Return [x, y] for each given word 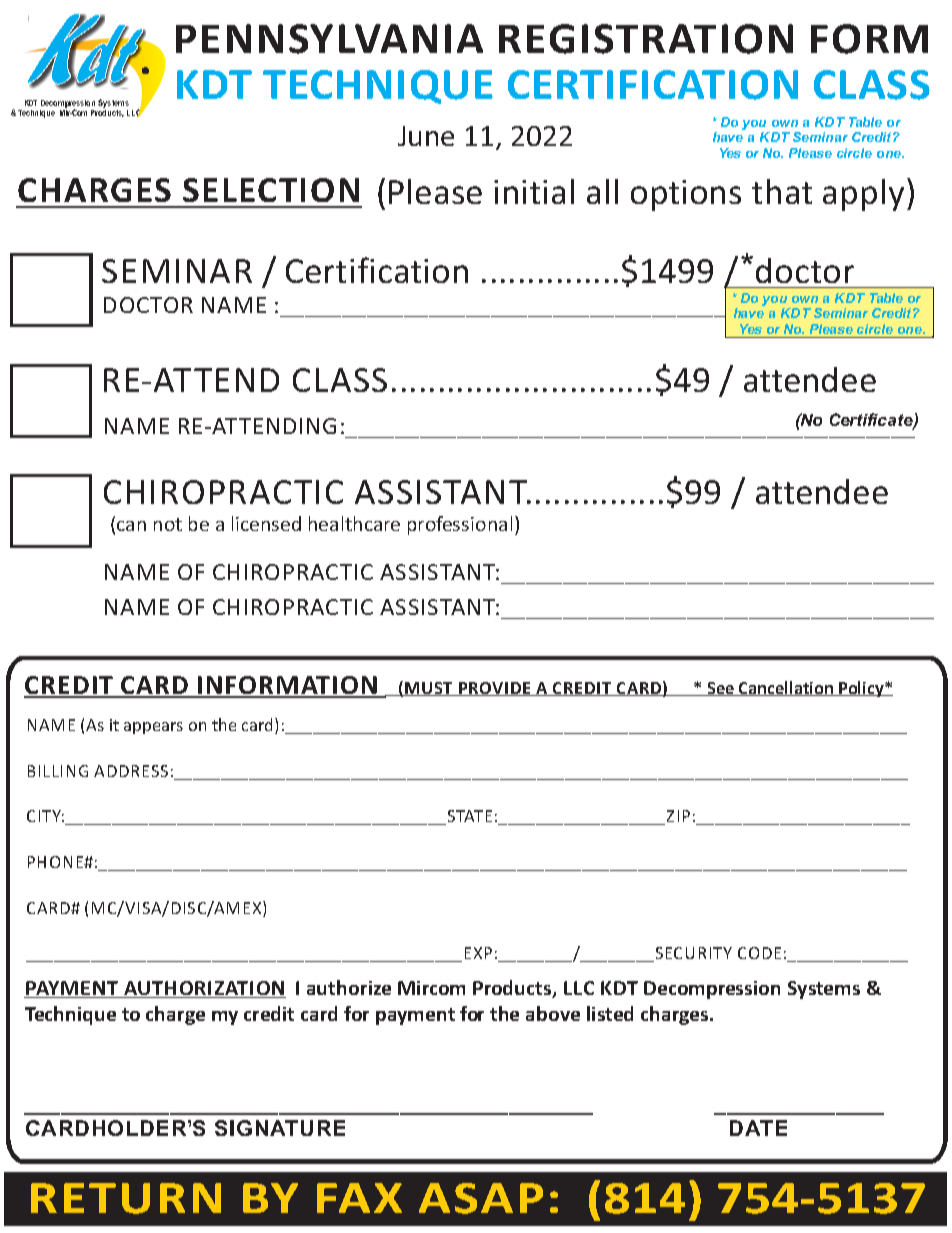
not [168, 524]
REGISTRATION [646, 39]
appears [153, 728]
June [426, 136]
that [782, 191]
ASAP [481, 1198]
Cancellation [786, 688]
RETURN [126, 1198]
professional [460, 525]
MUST [429, 689]
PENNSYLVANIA [329, 39]
